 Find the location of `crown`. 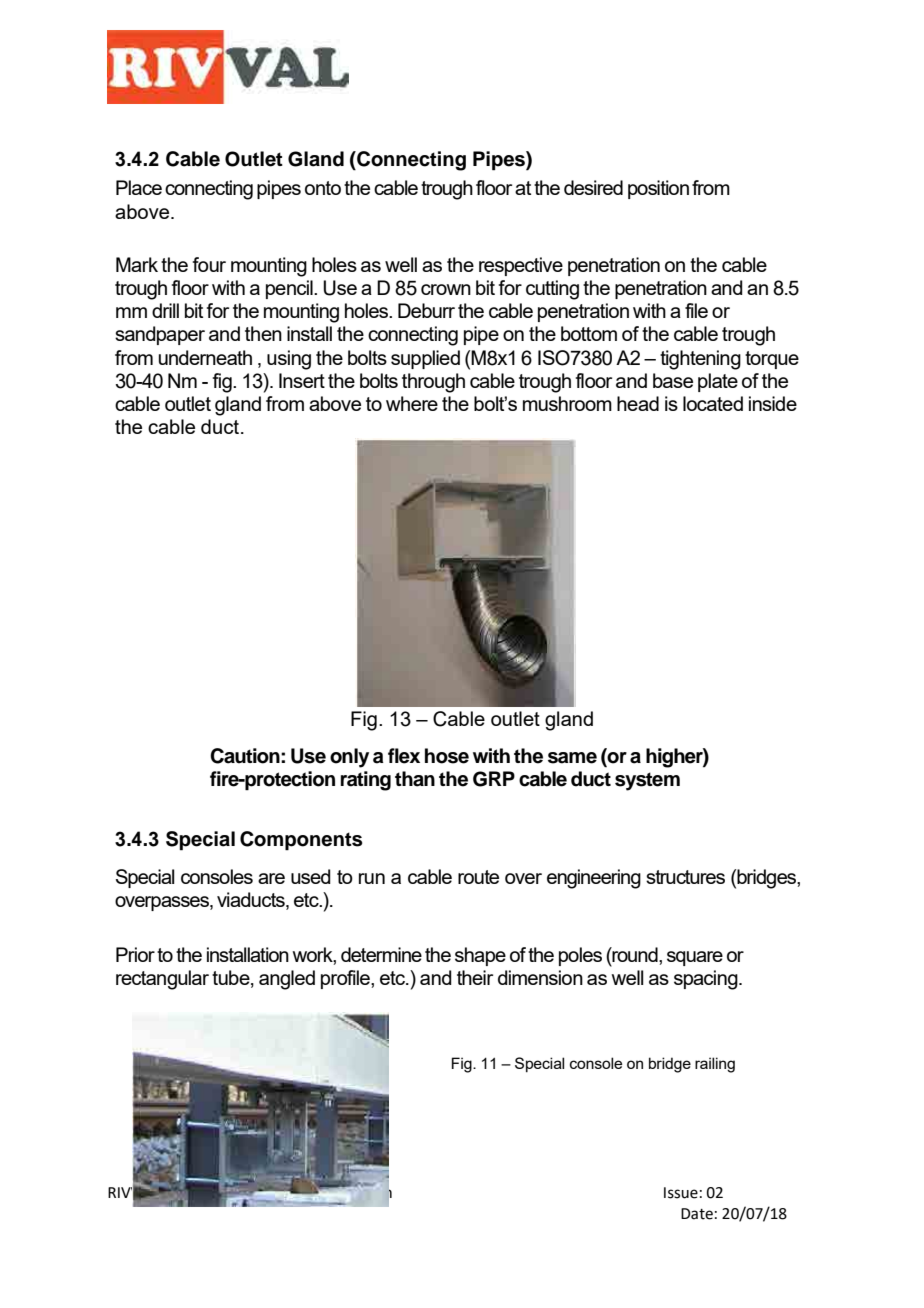

crown is located at coordinates (446, 289).
